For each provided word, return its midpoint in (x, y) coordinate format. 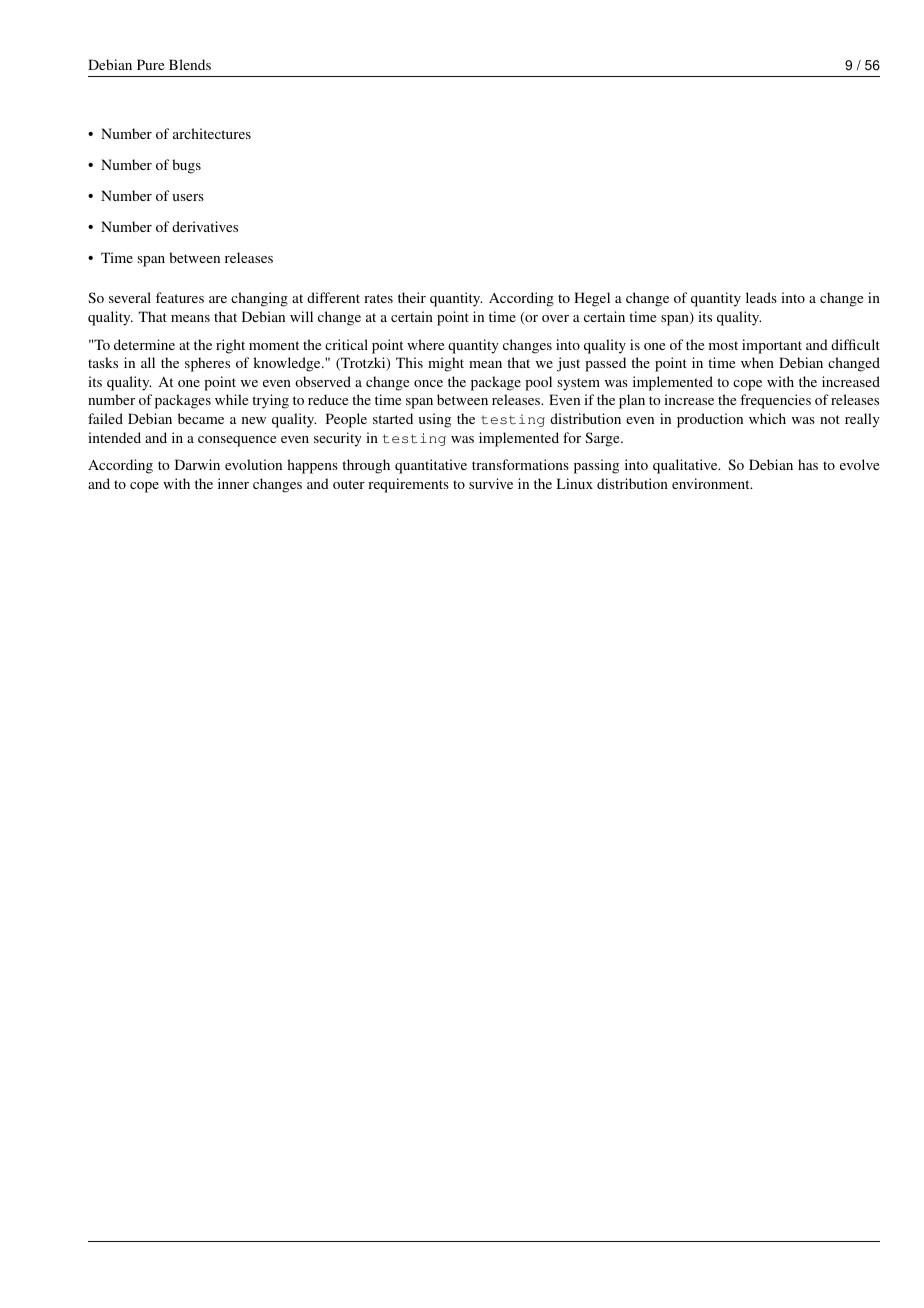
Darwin (197, 464)
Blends (190, 64)
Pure (150, 64)
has (808, 464)
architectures (212, 133)
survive (491, 483)
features (180, 297)
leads (761, 297)
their (412, 297)
